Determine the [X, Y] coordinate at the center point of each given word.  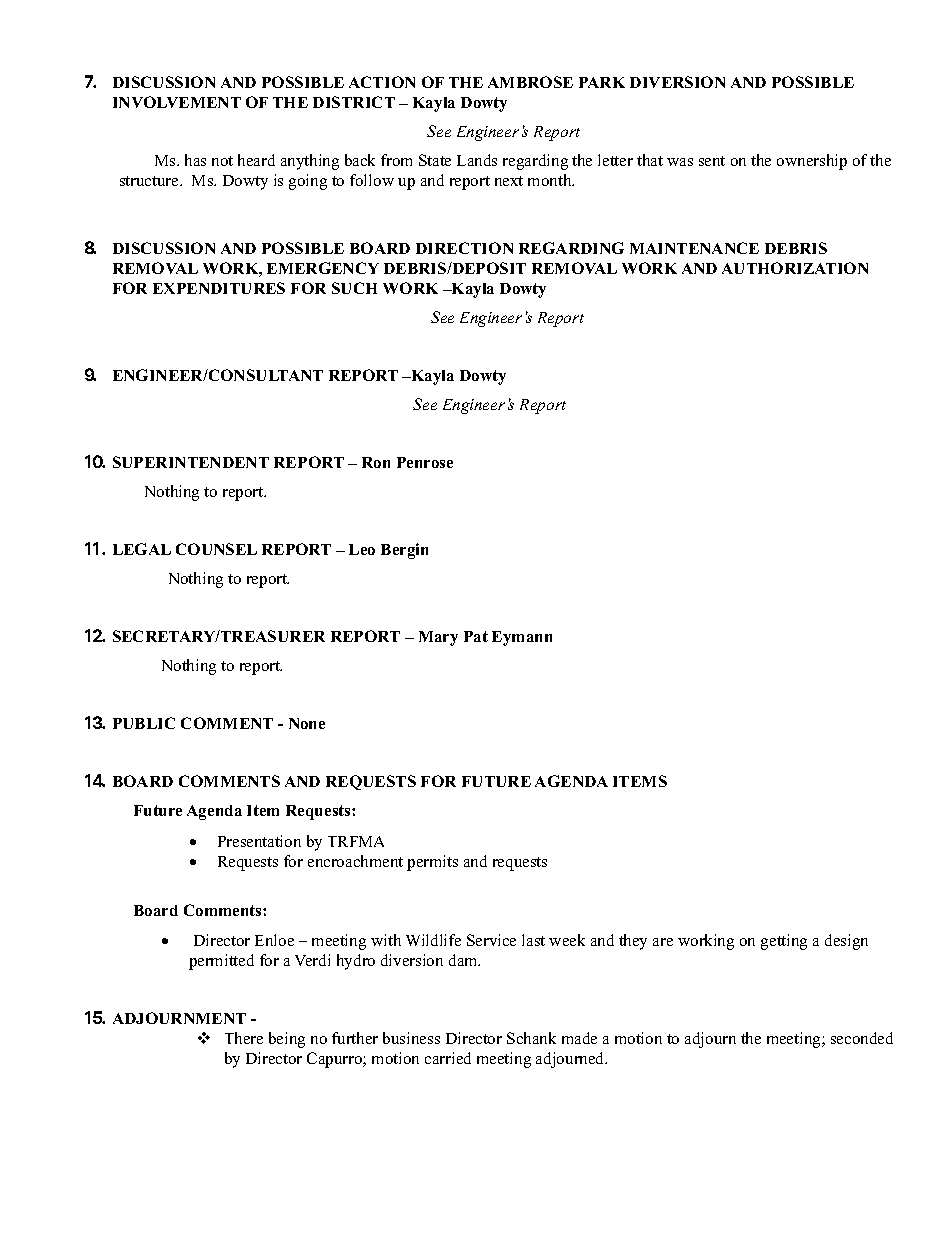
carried [448, 1058]
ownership [812, 162]
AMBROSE [530, 82]
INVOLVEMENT [177, 102]
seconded [862, 1038]
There [244, 1038]
